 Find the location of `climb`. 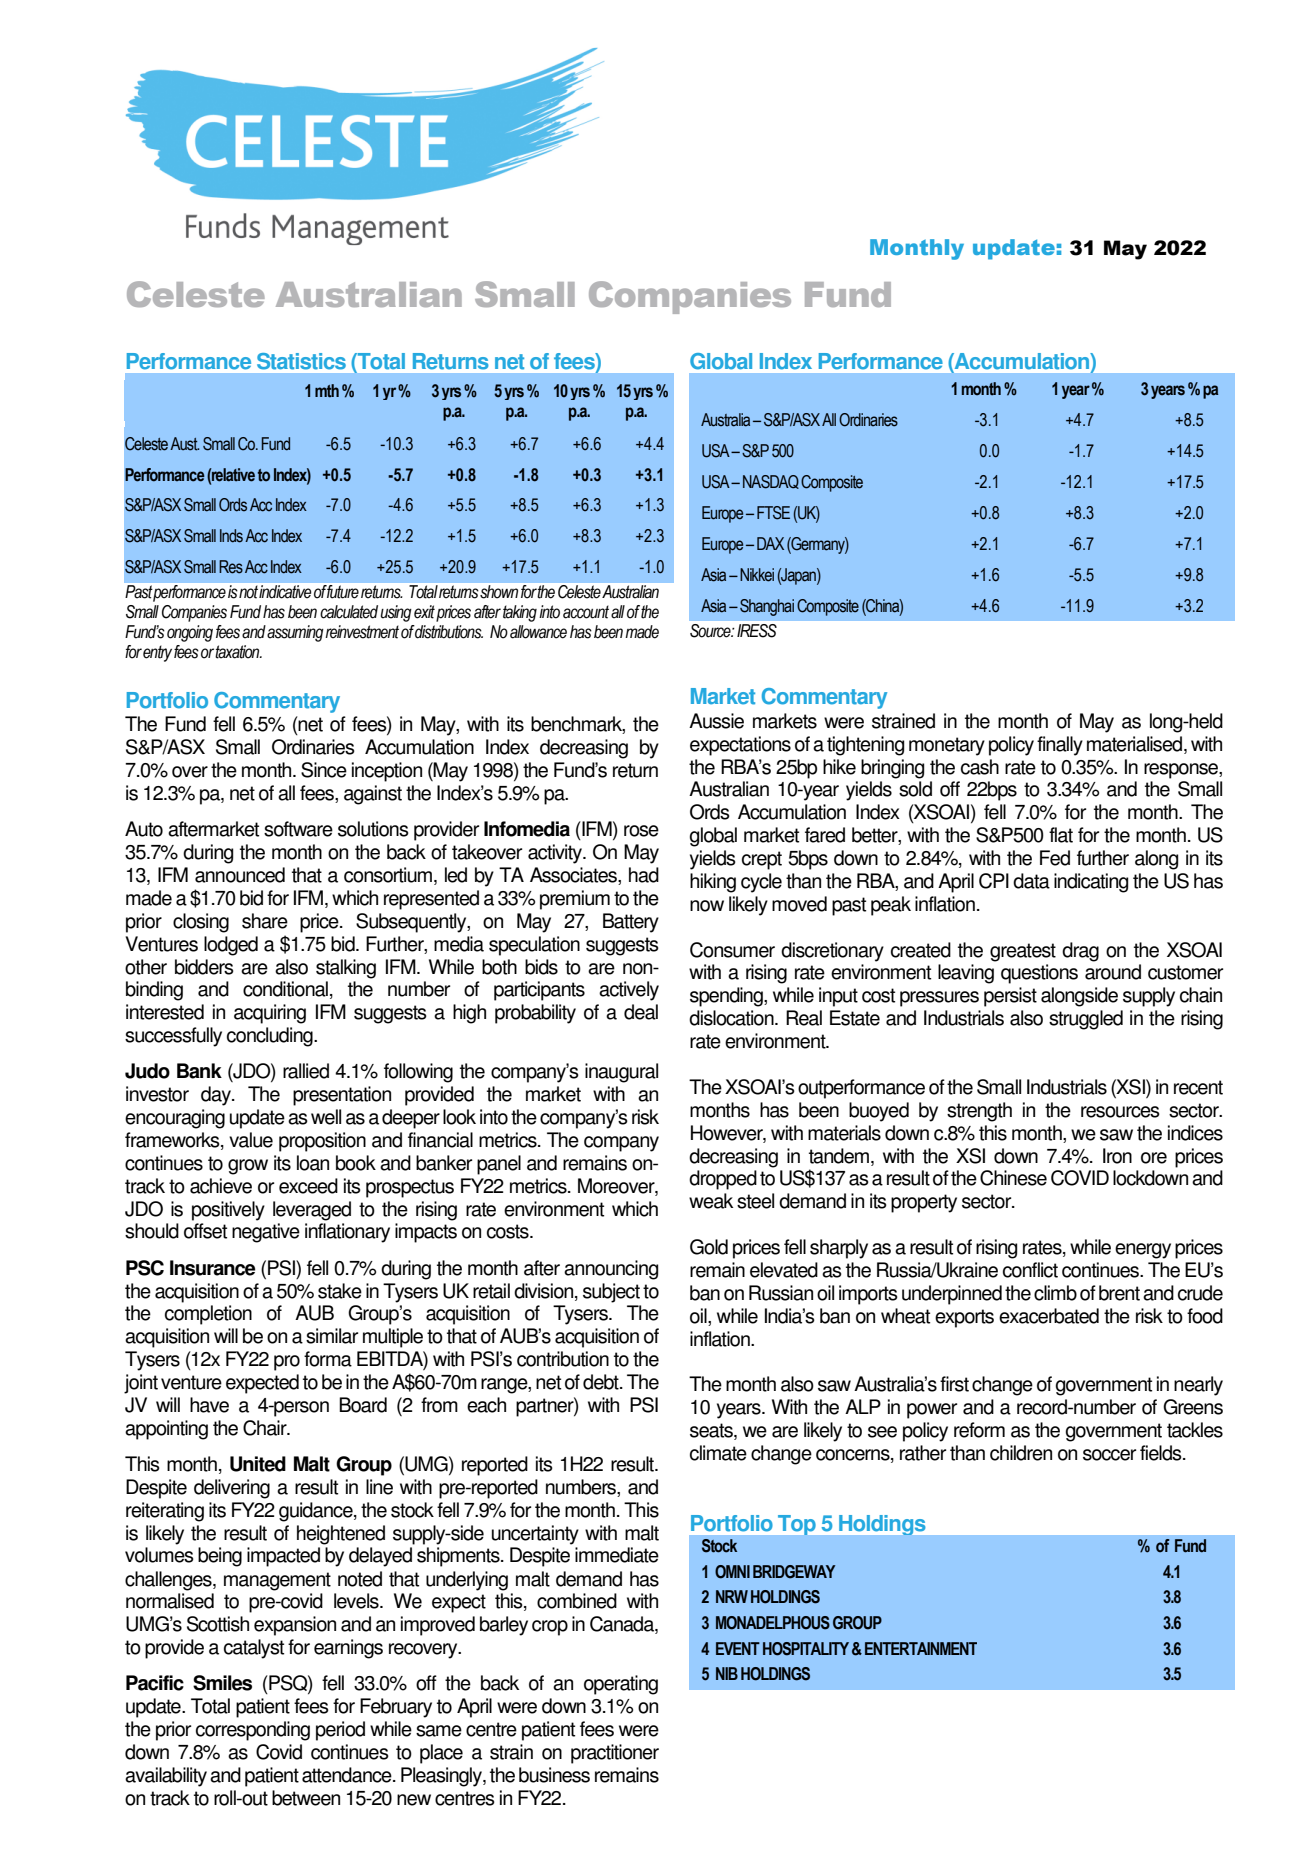

climb is located at coordinates (1055, 1293).
